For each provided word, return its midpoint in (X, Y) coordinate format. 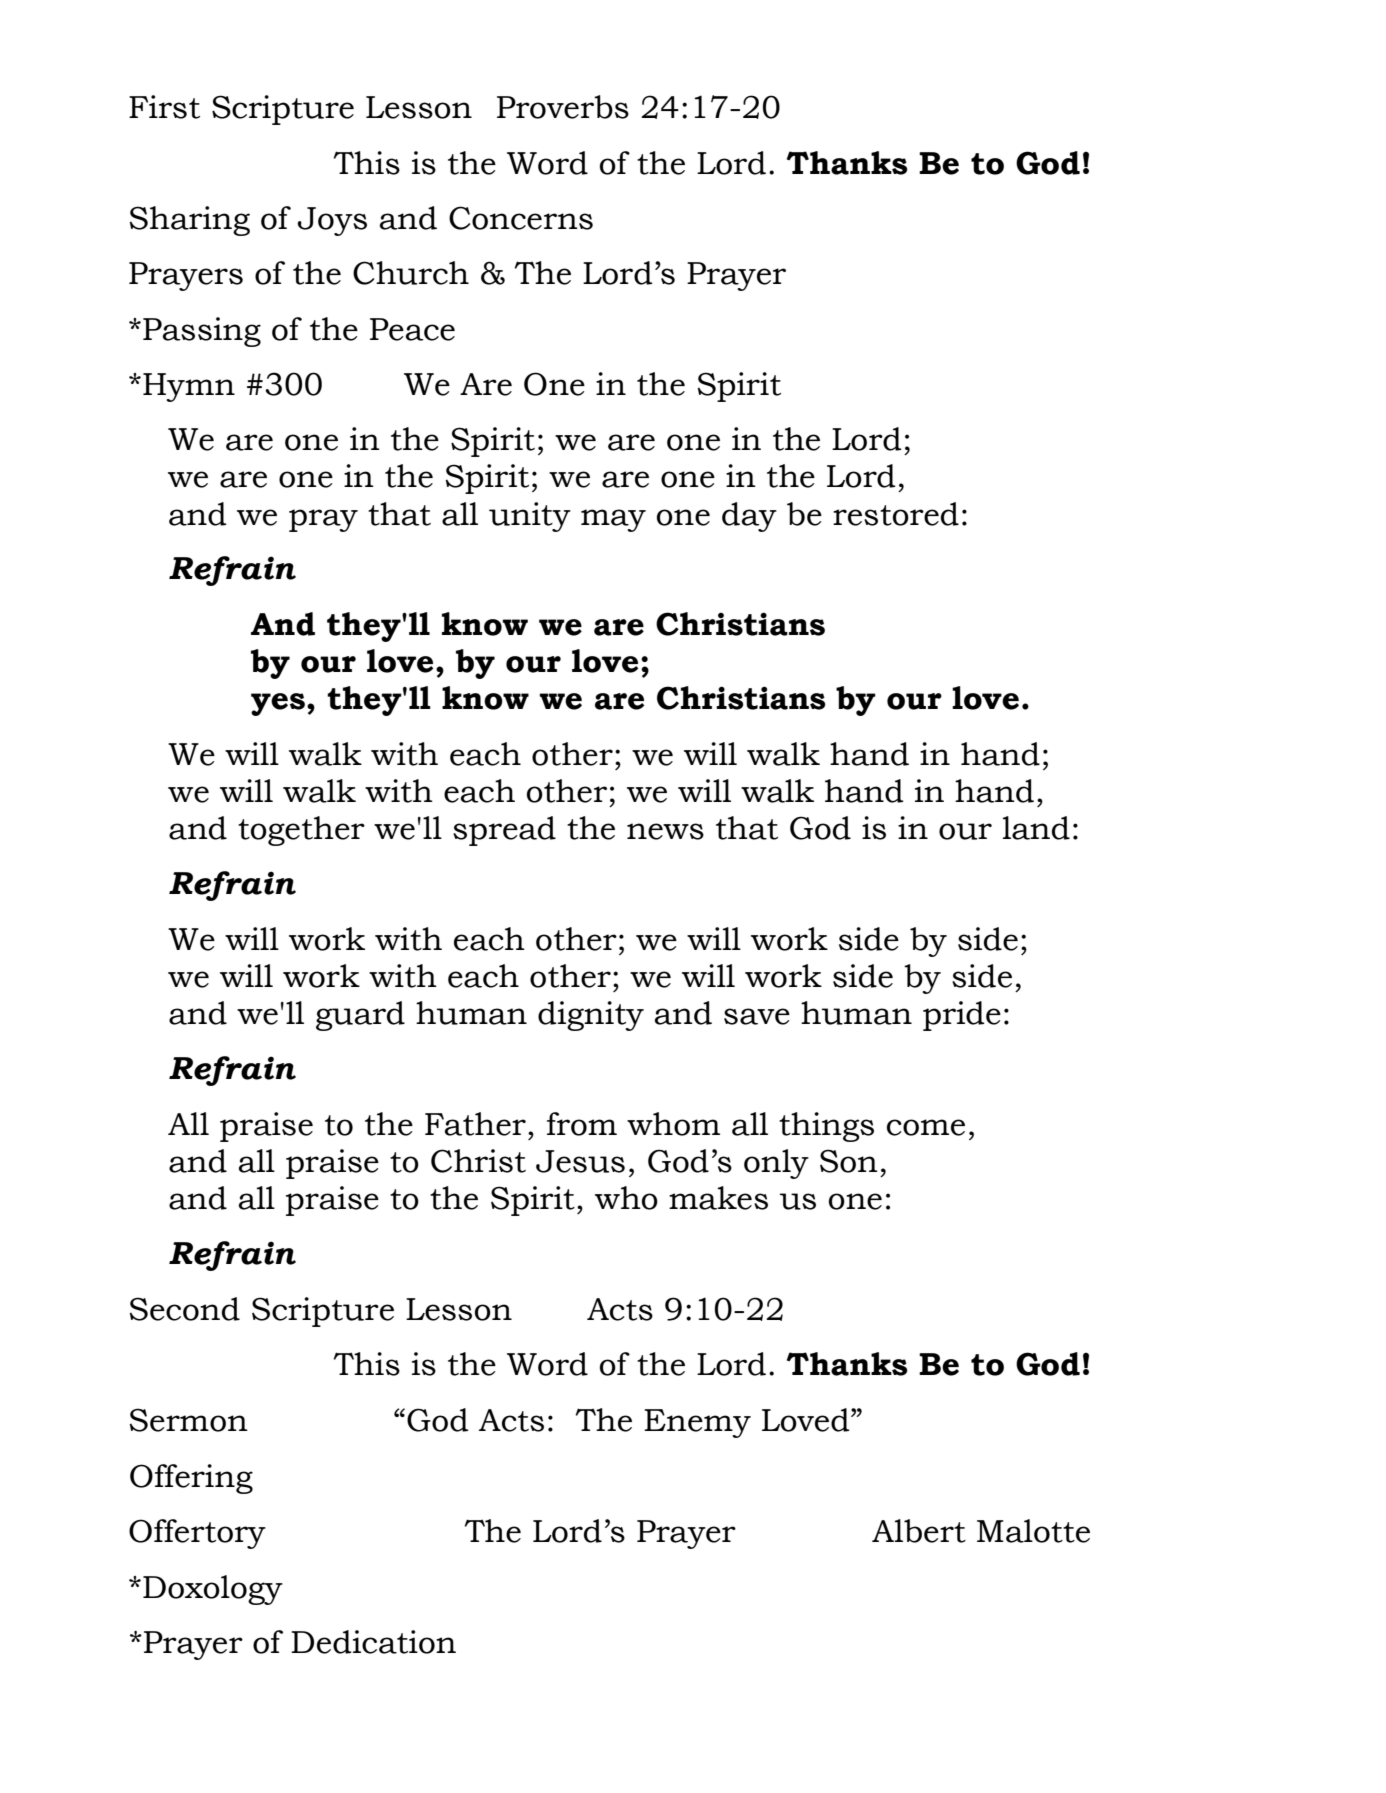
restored (896, 514)
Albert (919, 1531)
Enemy (697, 1423)
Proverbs (563, 107)
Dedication (373, 1642)
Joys (332, 221)
